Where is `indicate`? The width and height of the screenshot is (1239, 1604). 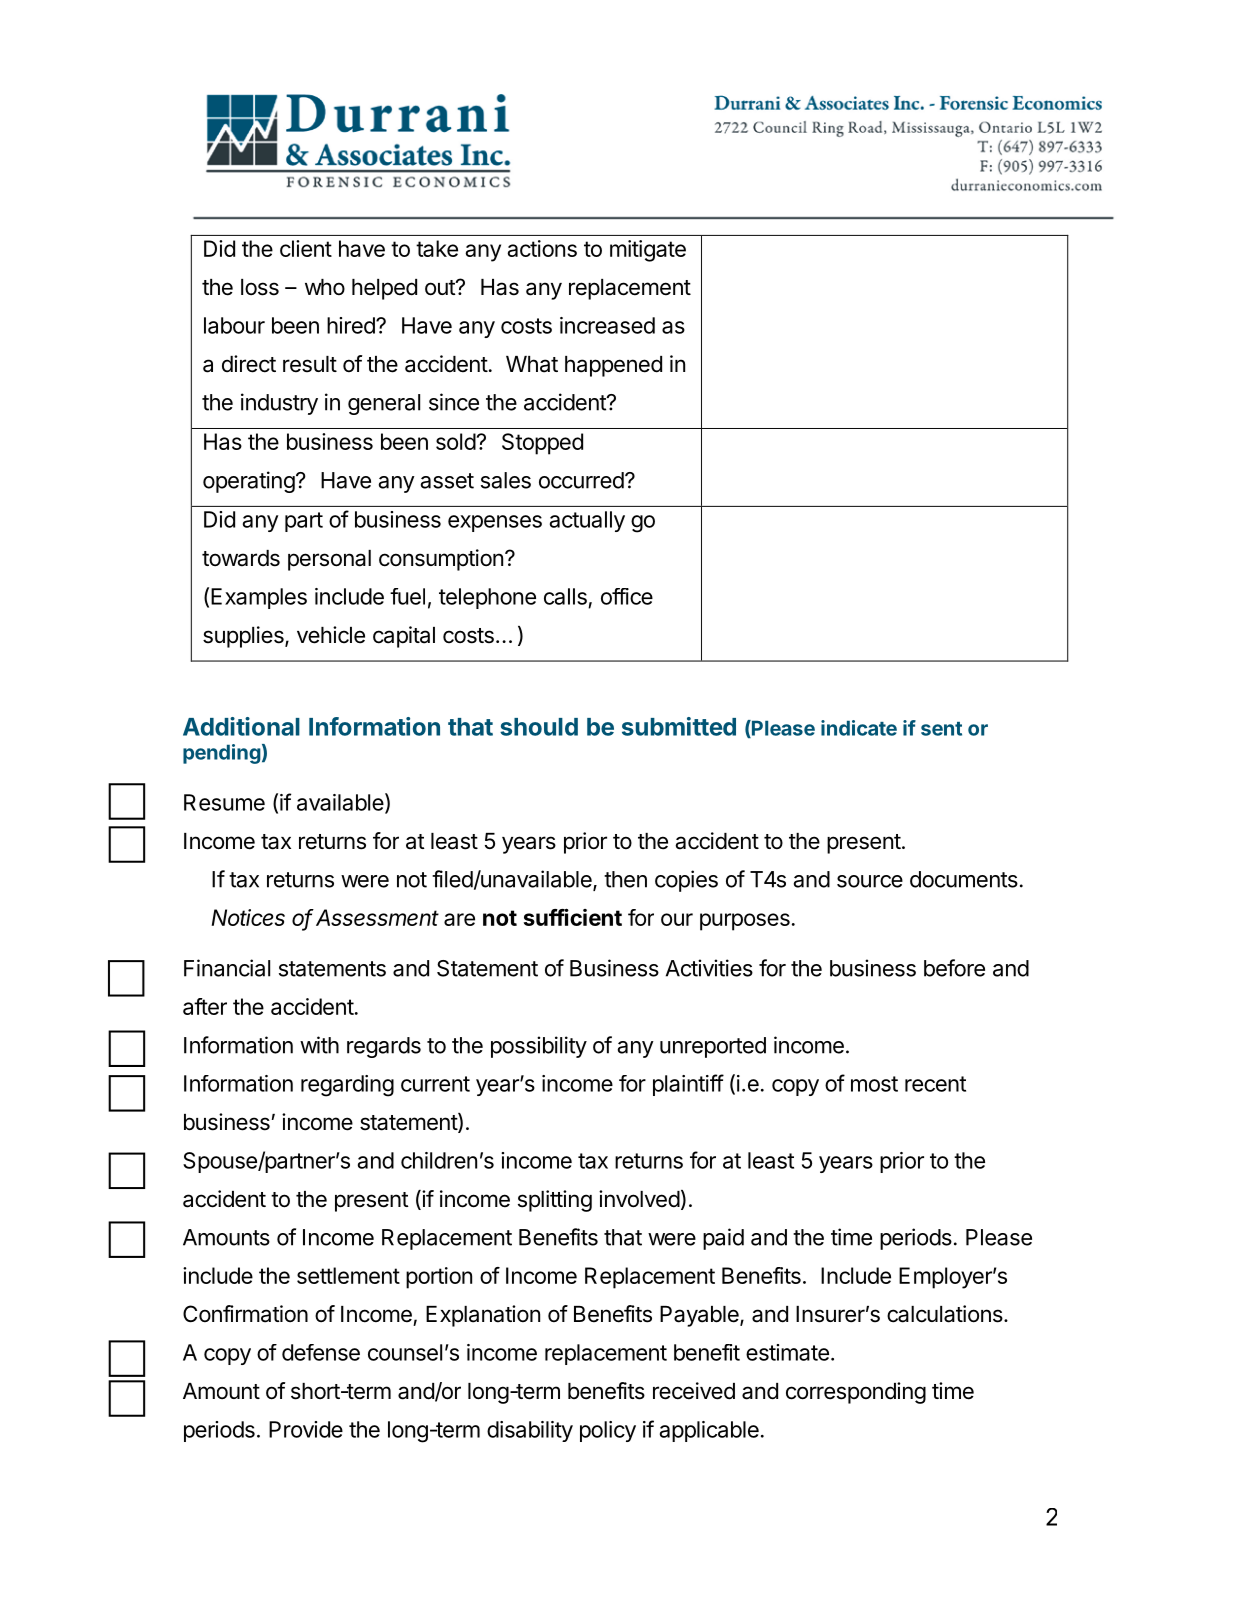
indicate is located at coordinates (859, 728).
